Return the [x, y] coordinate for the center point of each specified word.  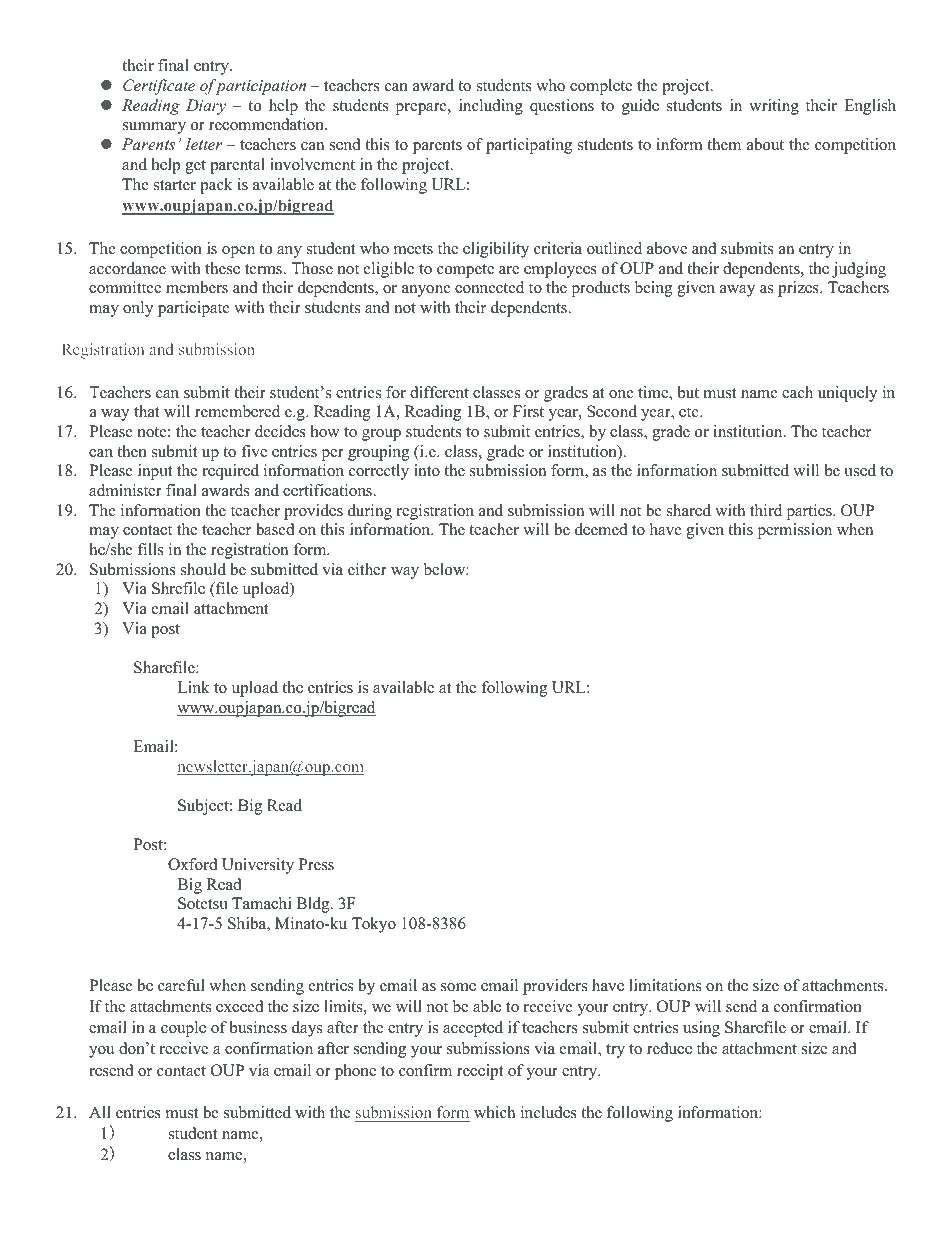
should [203, 569]
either [367, 569]
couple [183, 1029]
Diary [206, 107]
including [491, 107]
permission [794, 531]
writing [774, 107]
